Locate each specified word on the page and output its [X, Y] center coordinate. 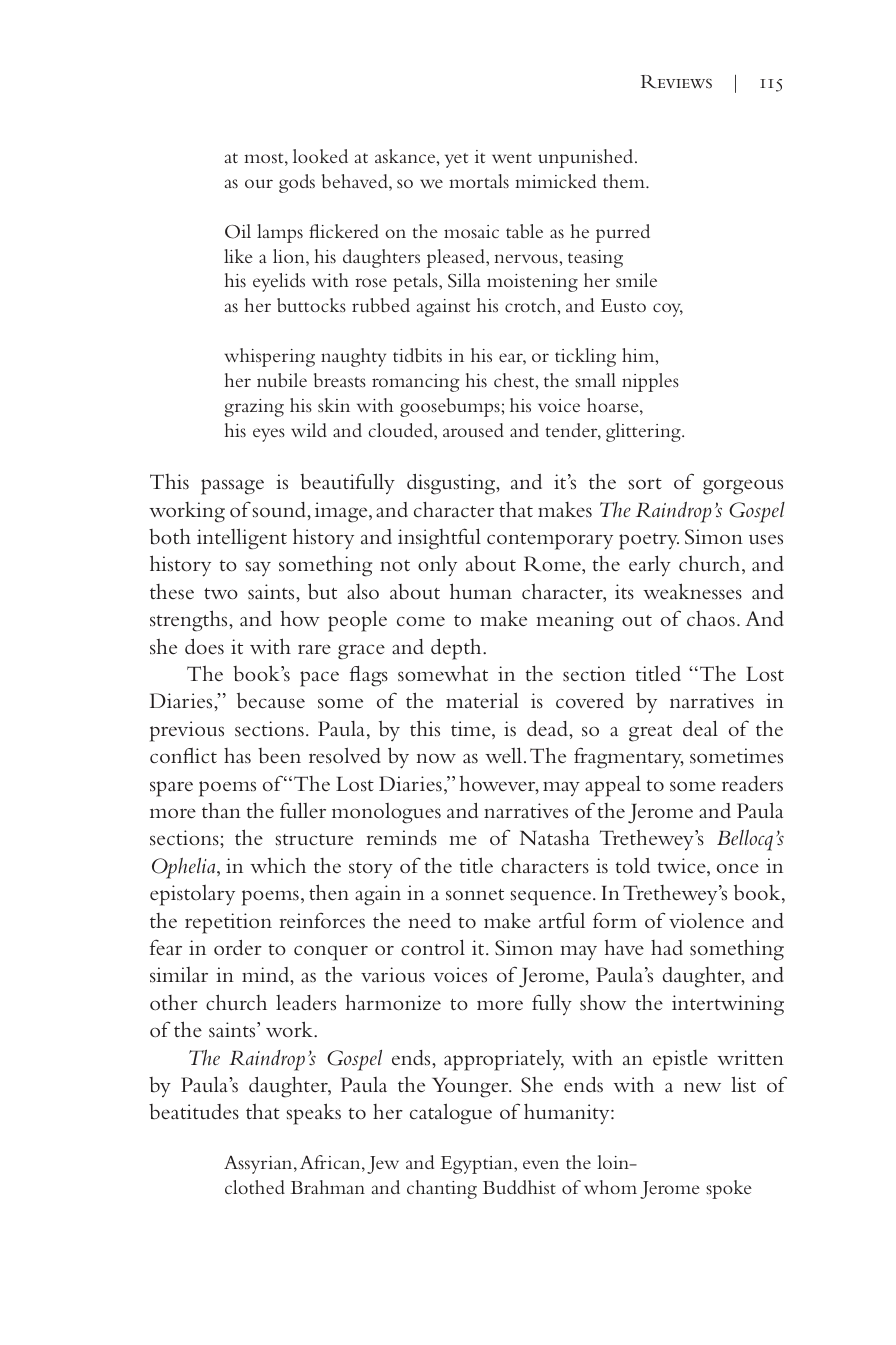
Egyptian [477, 1165]
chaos [711, 619]
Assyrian [259, 1165]
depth [457, 649]
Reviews [676, 82]
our [259, 183]
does [204, 647]
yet [456, 160]
